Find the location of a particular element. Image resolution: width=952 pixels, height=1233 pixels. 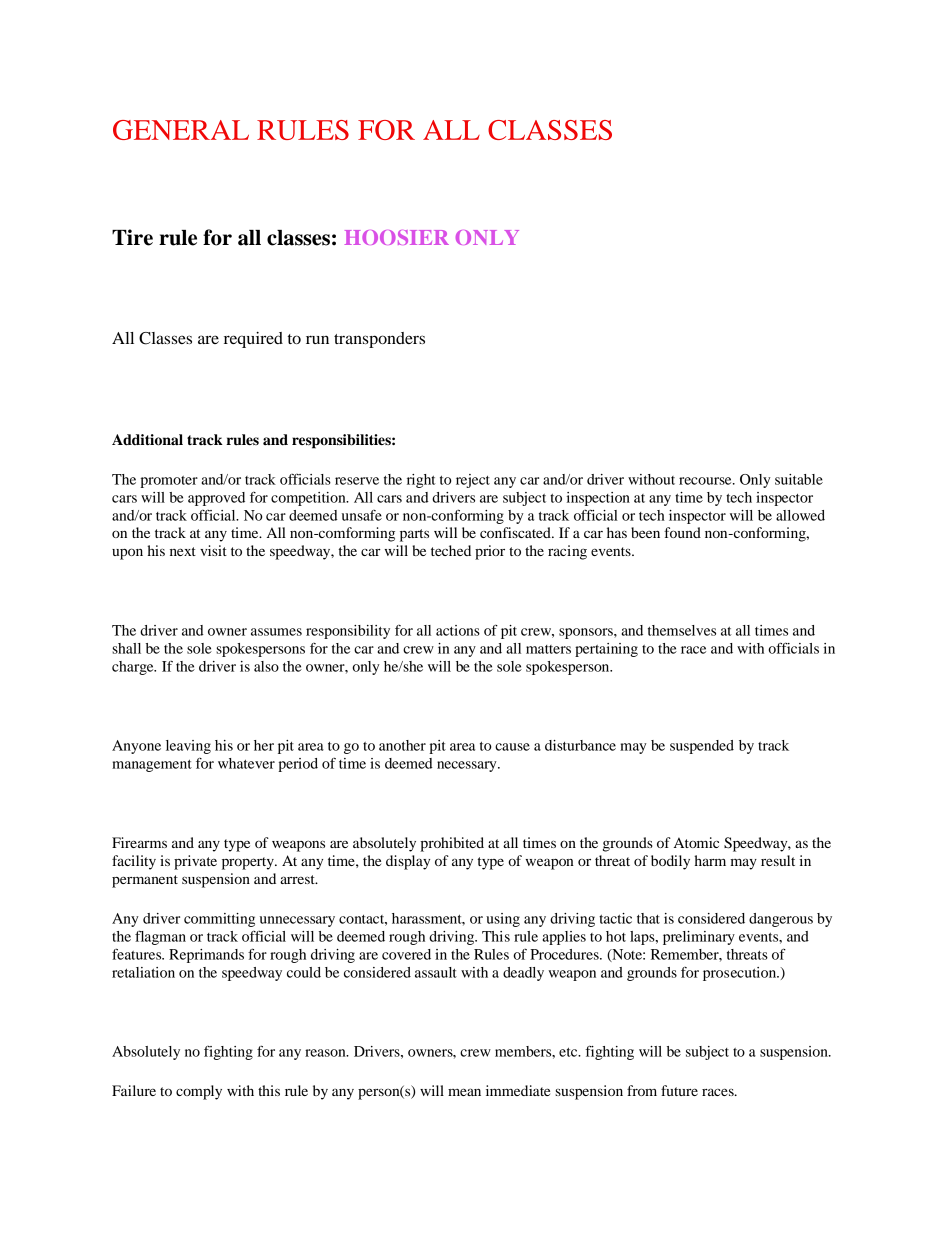

themselves is located at coordinates (682, 630).
